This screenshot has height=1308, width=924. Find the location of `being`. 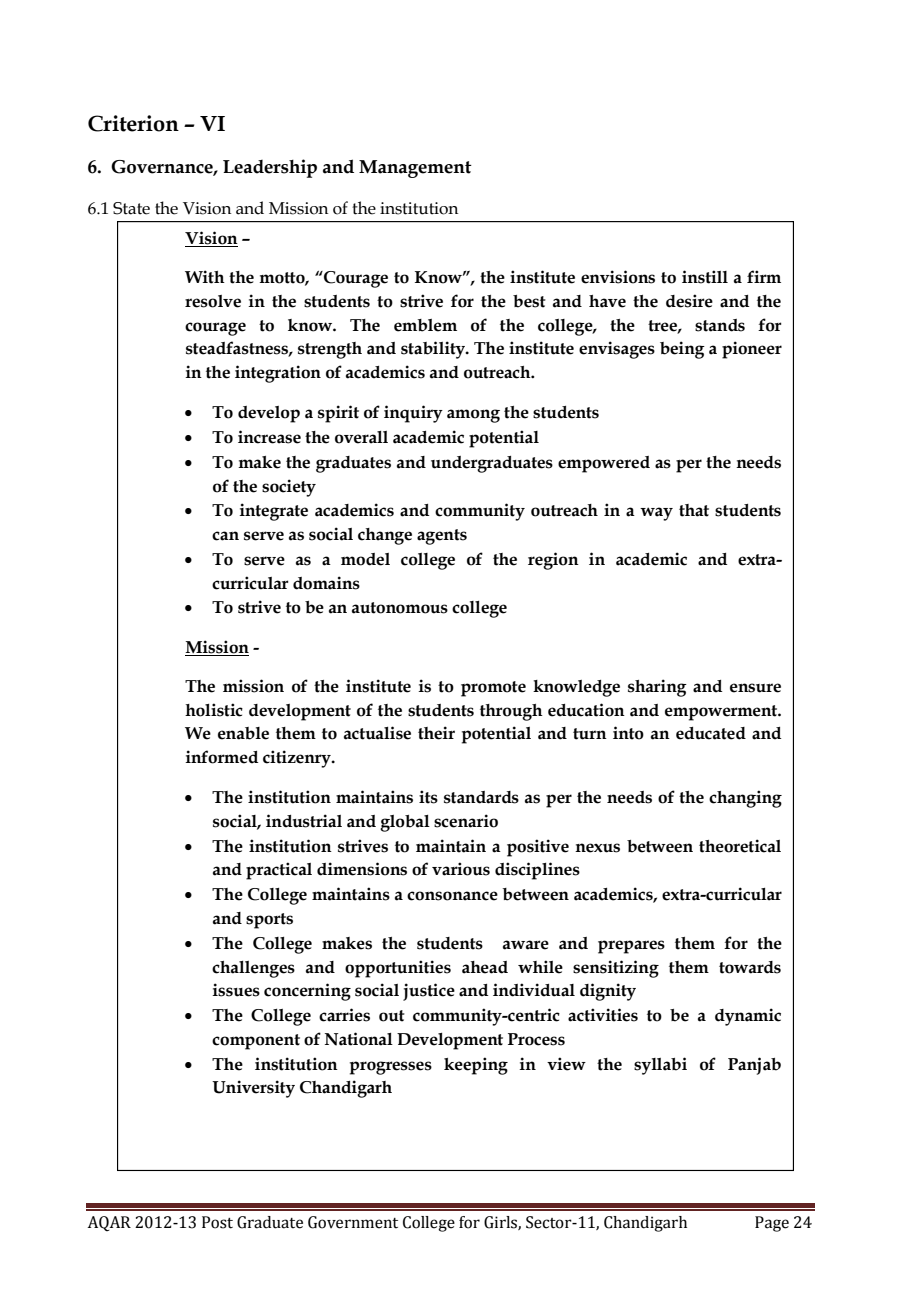

being is located at coordinates (682, 350).
